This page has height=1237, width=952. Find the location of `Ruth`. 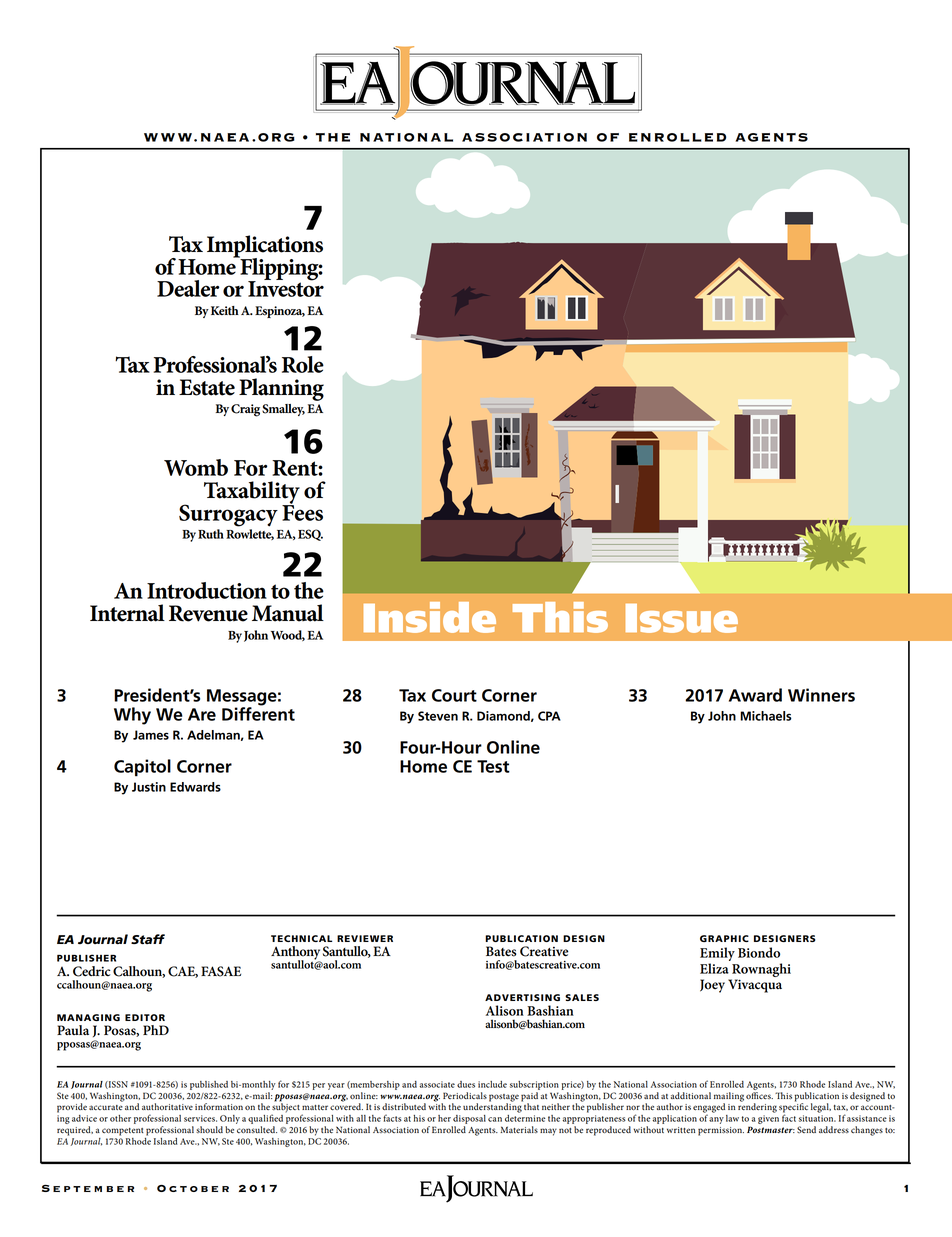

Ruth is located at coordinates (211, 534).
